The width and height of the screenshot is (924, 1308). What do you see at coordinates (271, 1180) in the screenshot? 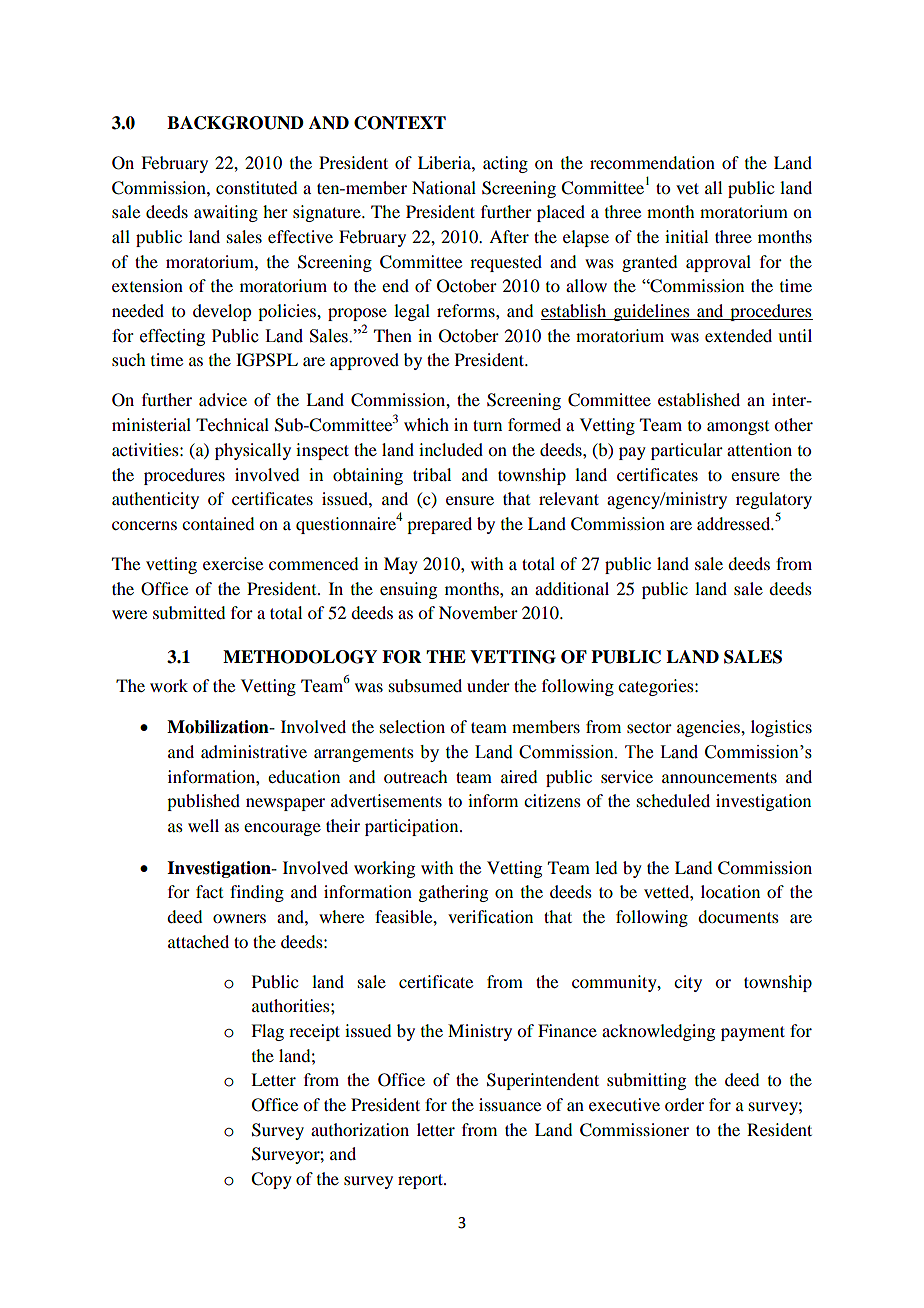
I see `Copy` at bounding box center [271, 1180].
